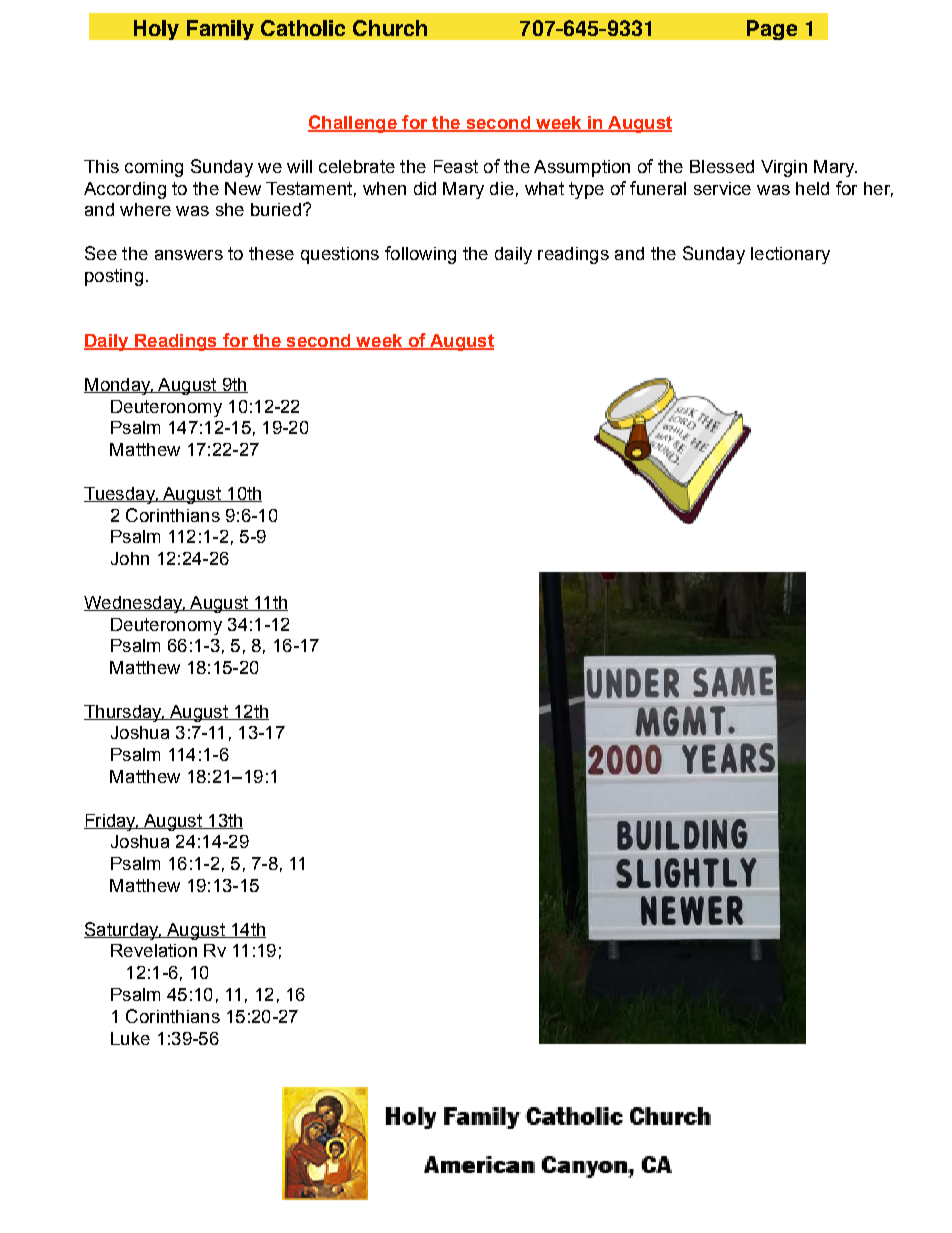 The image size is (952, 1233). Describe the element at coordinates (772, 30) in the page. I see `Page` at that location.
